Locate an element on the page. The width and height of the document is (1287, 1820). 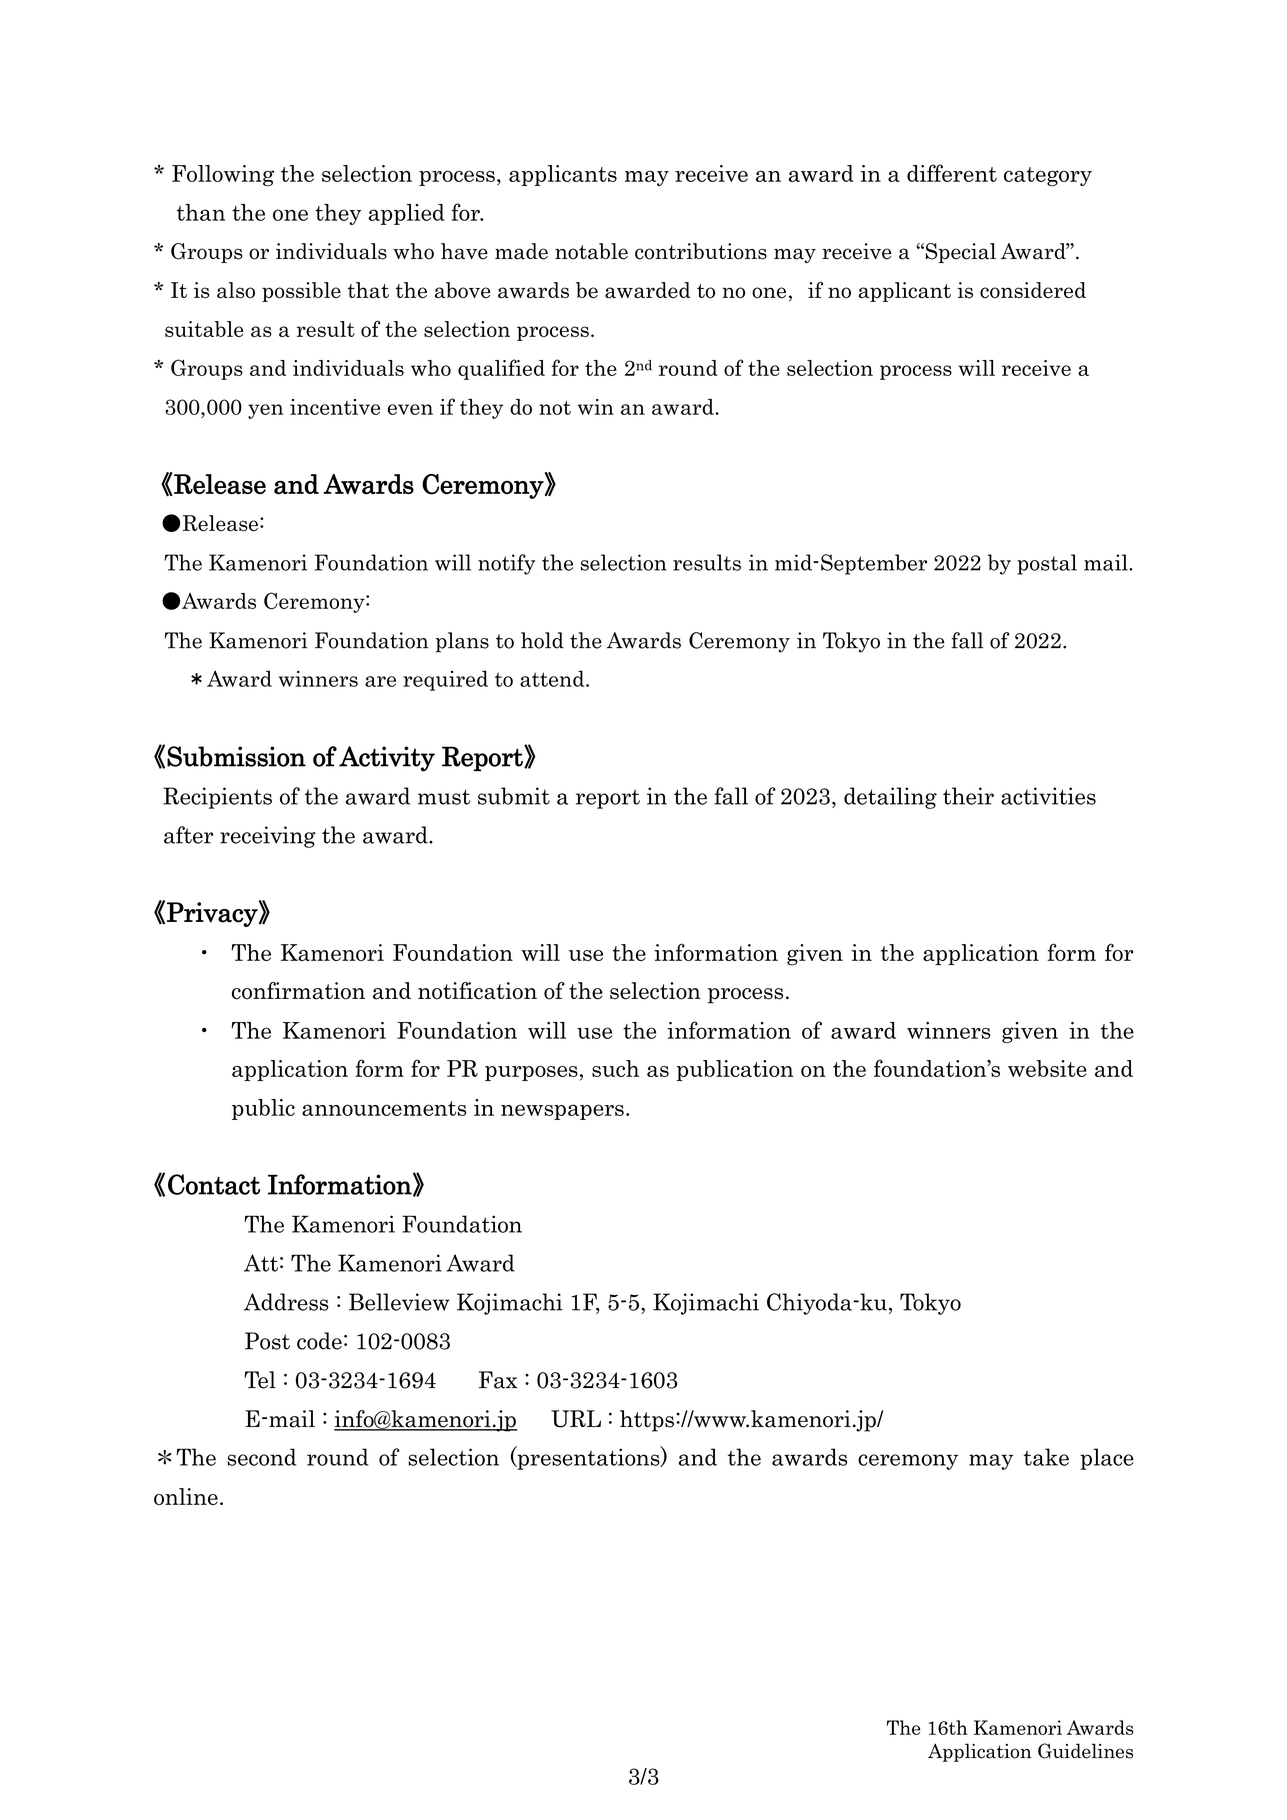
online is located at coordinates (186, 1496).
